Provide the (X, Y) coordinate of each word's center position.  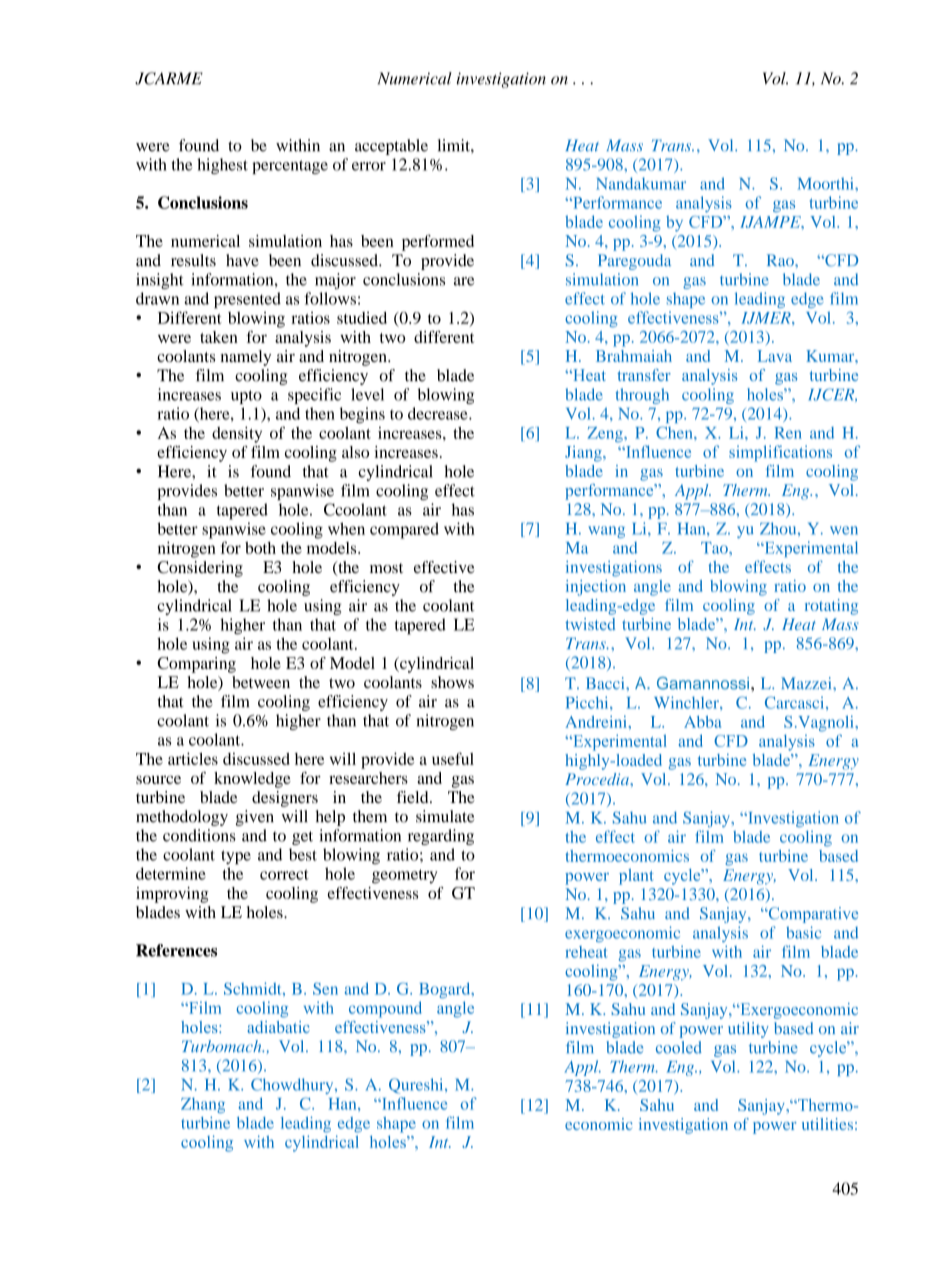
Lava (775, 356)
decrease (439, 413)
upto (246, 397)
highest (222, 166)
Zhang (203, 1106)
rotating (831, 607)
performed (438, 242)
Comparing (196, 665)
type (236, 857)
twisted (590, 624)
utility (748, 1030)
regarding (441, 837)
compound (385, 1009)
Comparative (812, 915)
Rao (781, 260)
